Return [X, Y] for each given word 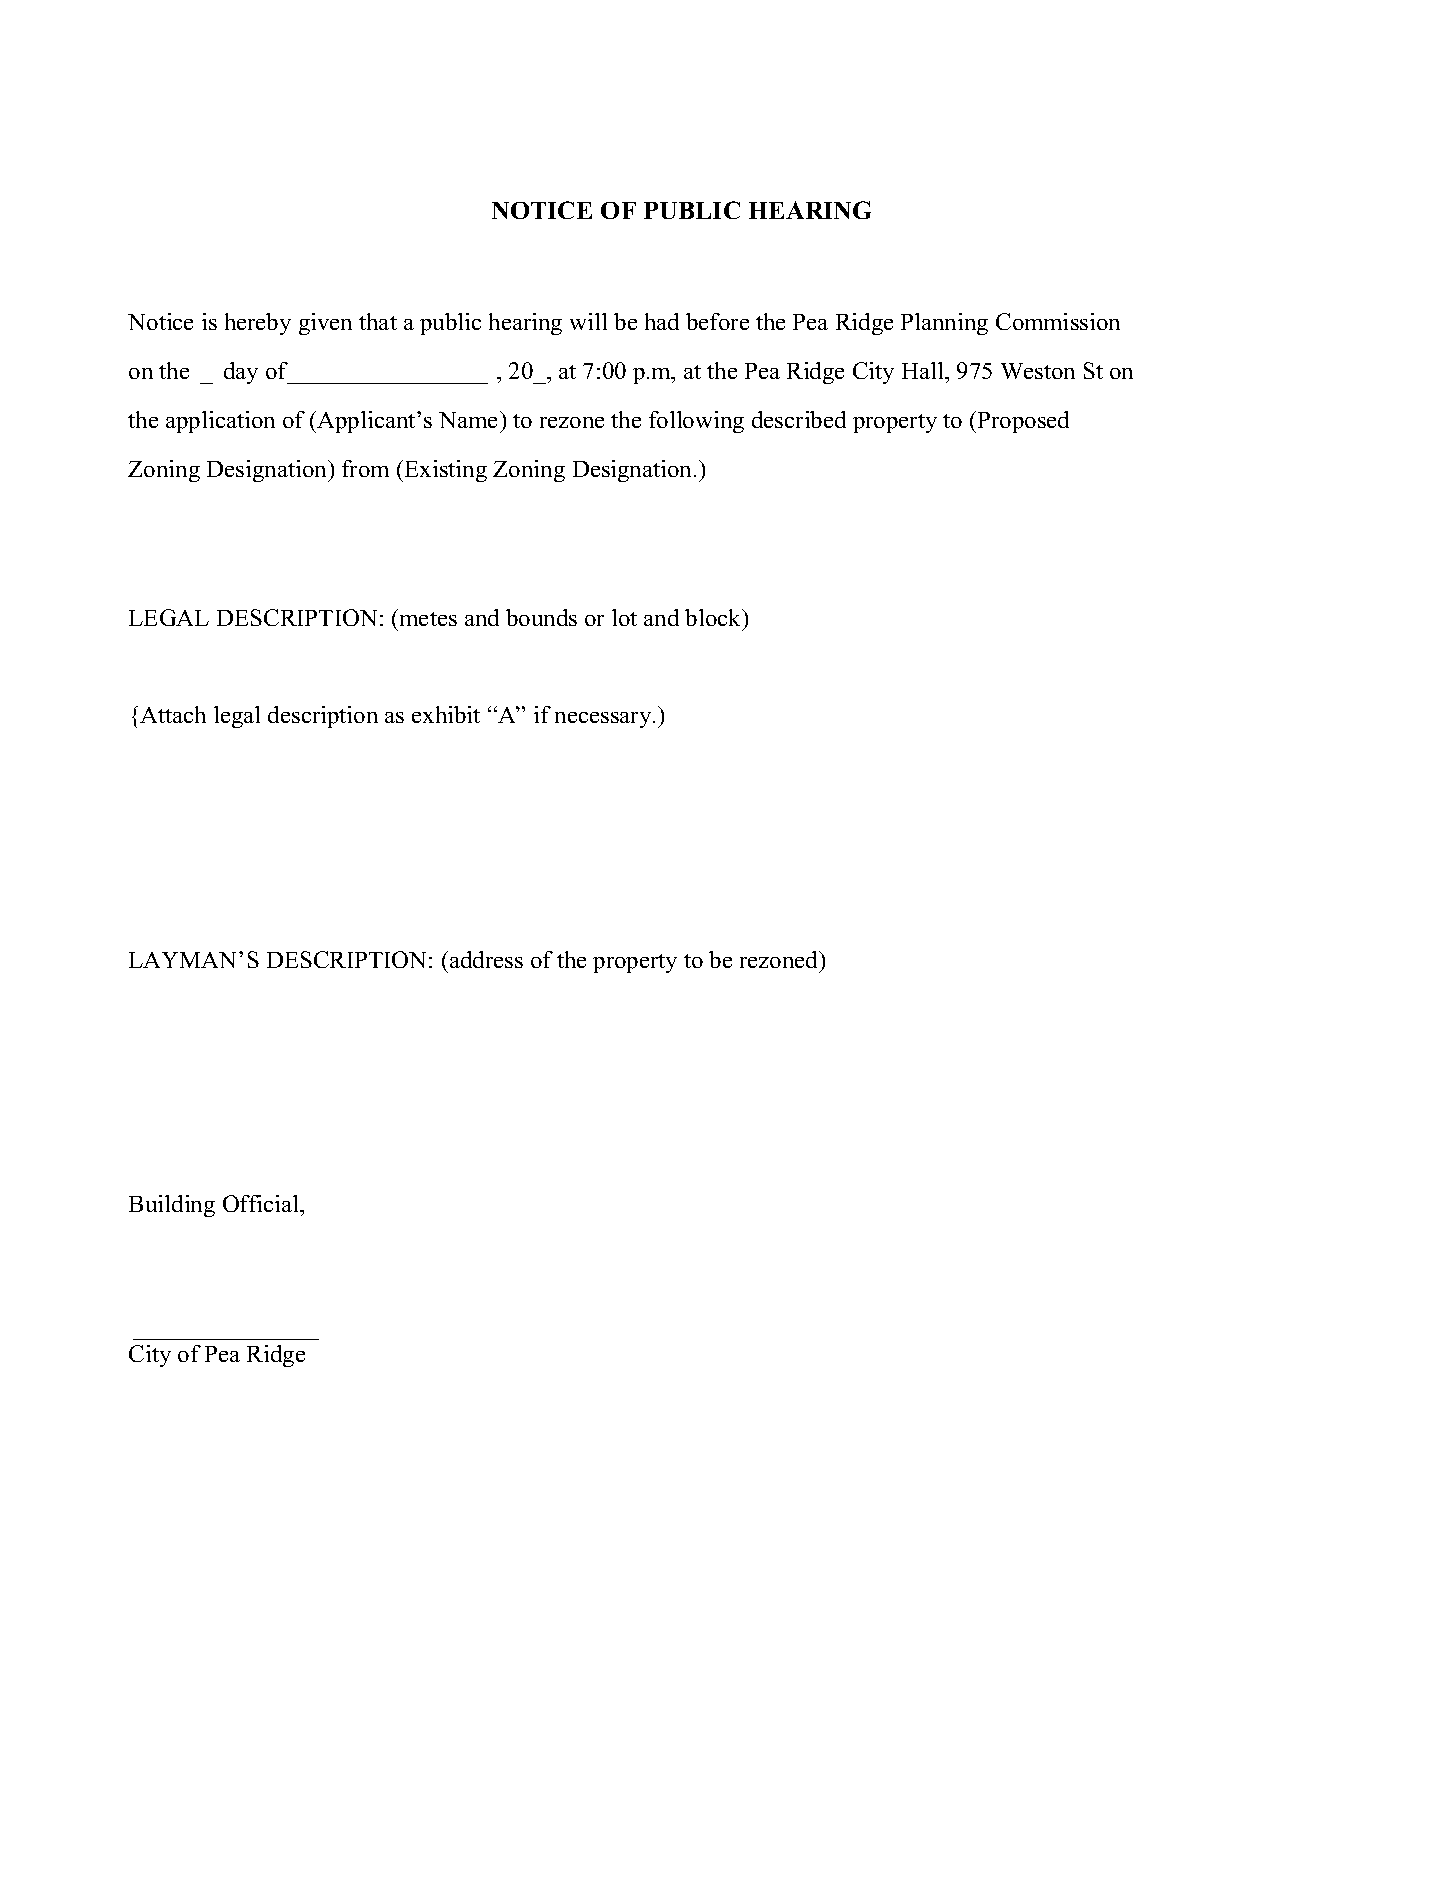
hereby [258, 324]
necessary [604, 720]
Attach [173, 714]
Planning [944, 324]
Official [262, 1203]
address [486, 959]
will [588, 321]
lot [624, 617]
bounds [541, 617]
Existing [446, 471]
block [714, 617]
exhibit [446, 714]
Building [172, 1206]
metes [427, 617]
